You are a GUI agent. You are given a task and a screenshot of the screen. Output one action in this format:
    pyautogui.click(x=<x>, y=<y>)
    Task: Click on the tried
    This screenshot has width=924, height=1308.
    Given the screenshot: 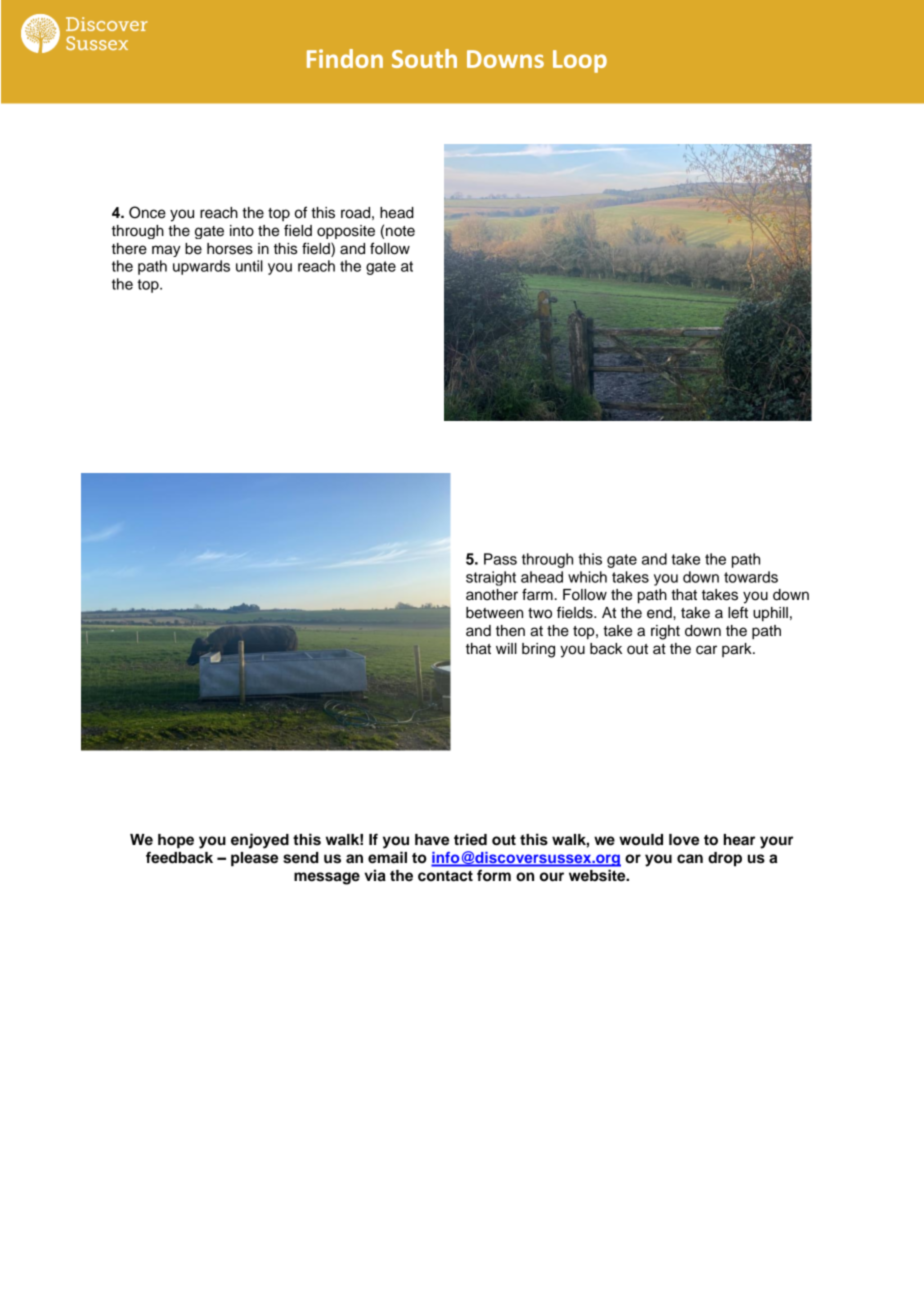 What is the action you would take?
    pyautogui.click(x=470, y=839)
